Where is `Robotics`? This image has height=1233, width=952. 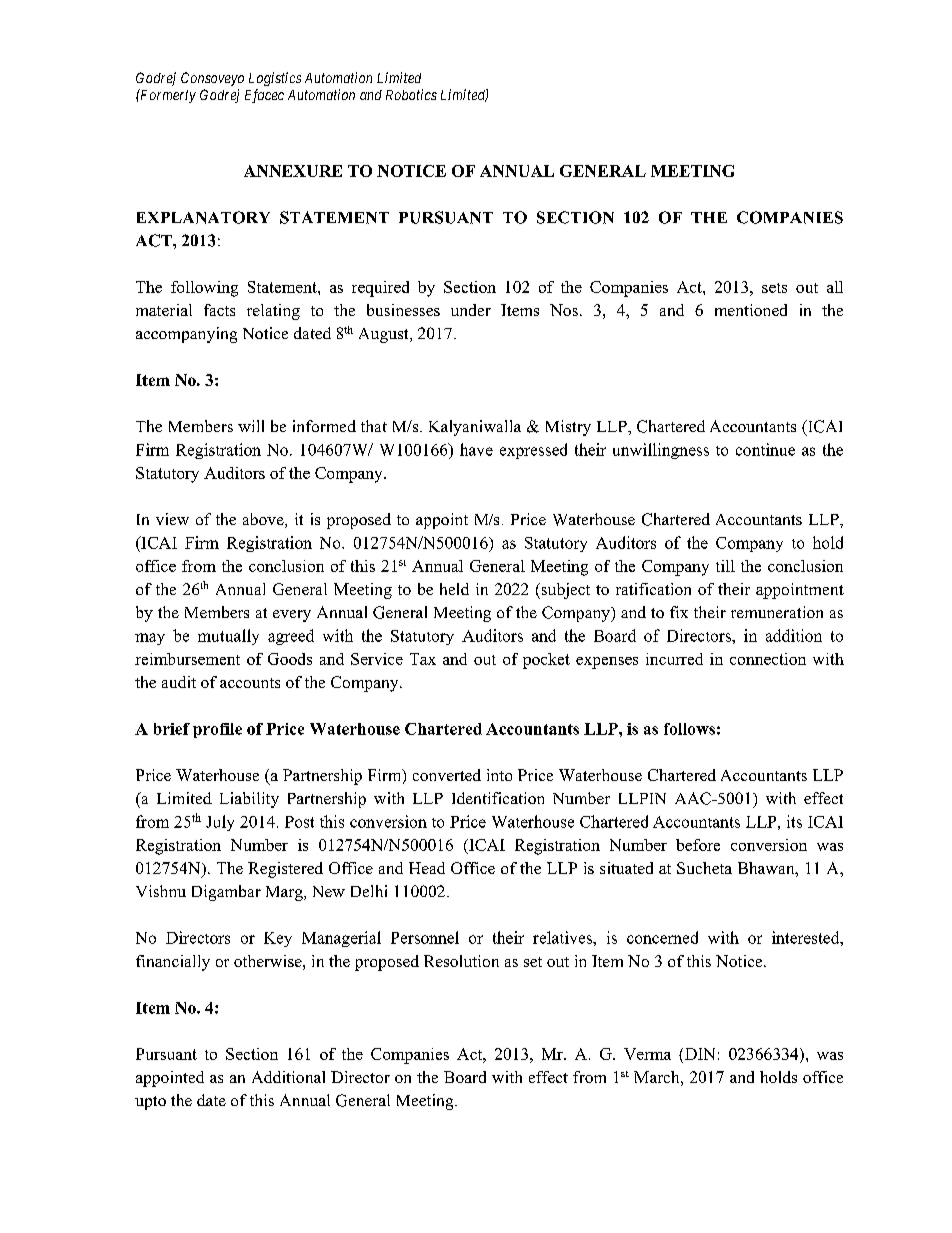
Robotics is located at coordinates (411, 94).
